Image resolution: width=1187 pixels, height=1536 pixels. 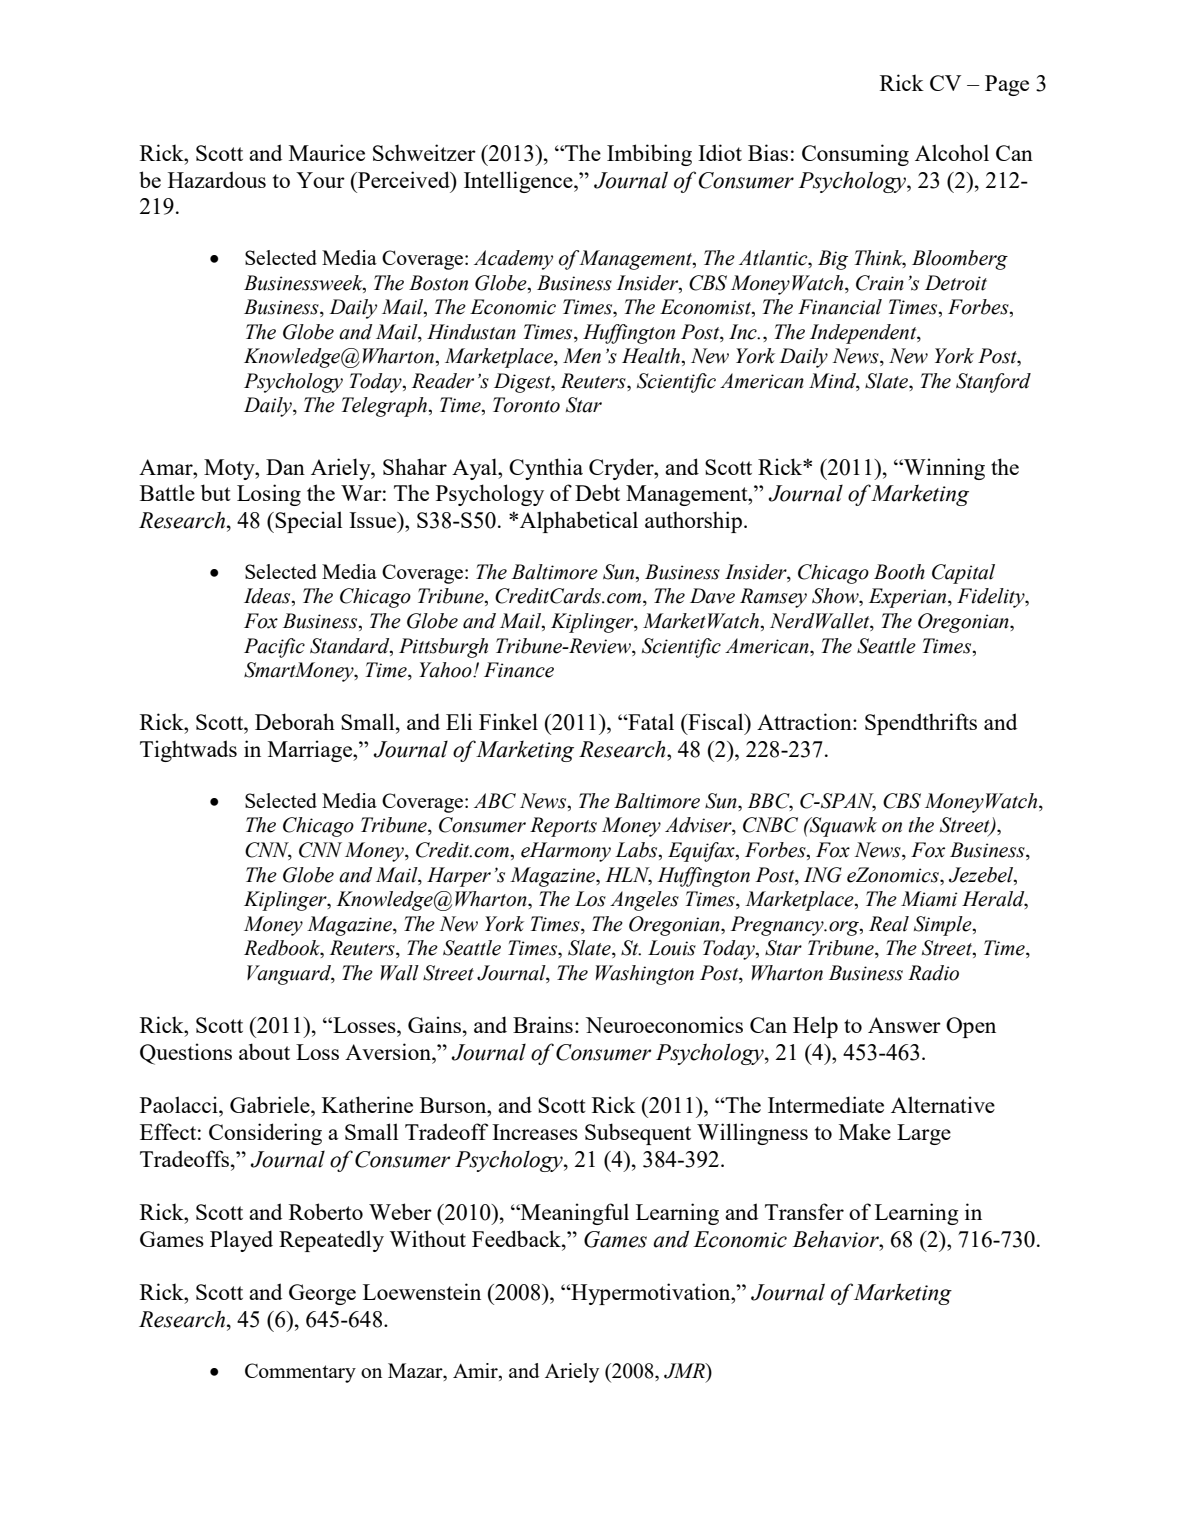 What do you see at coordinates (952, 152) in the screenshot?
I see `Alcohol` at bounding box center [952, 152].
